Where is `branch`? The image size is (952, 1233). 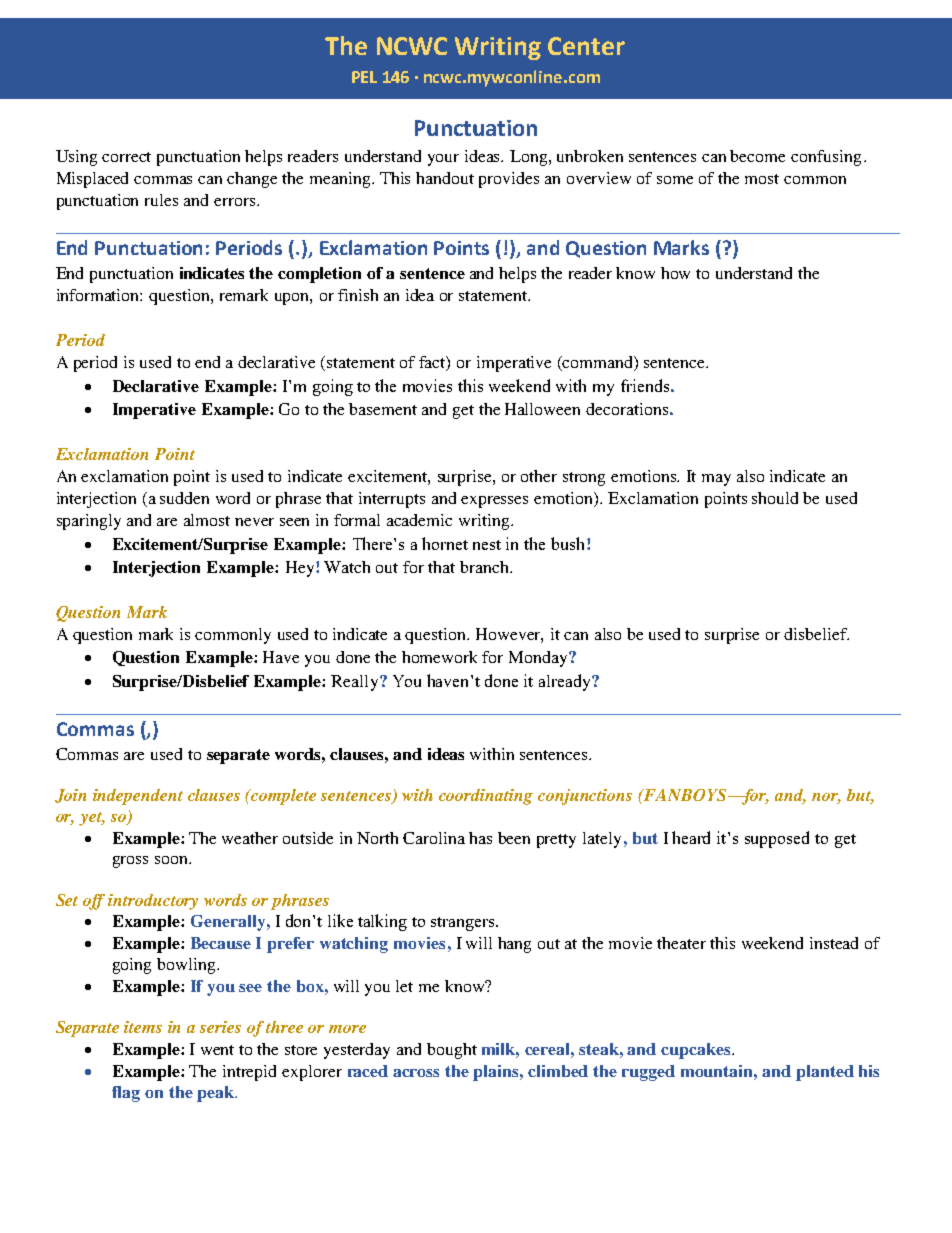 branch is located at coordinates (485, 567).
